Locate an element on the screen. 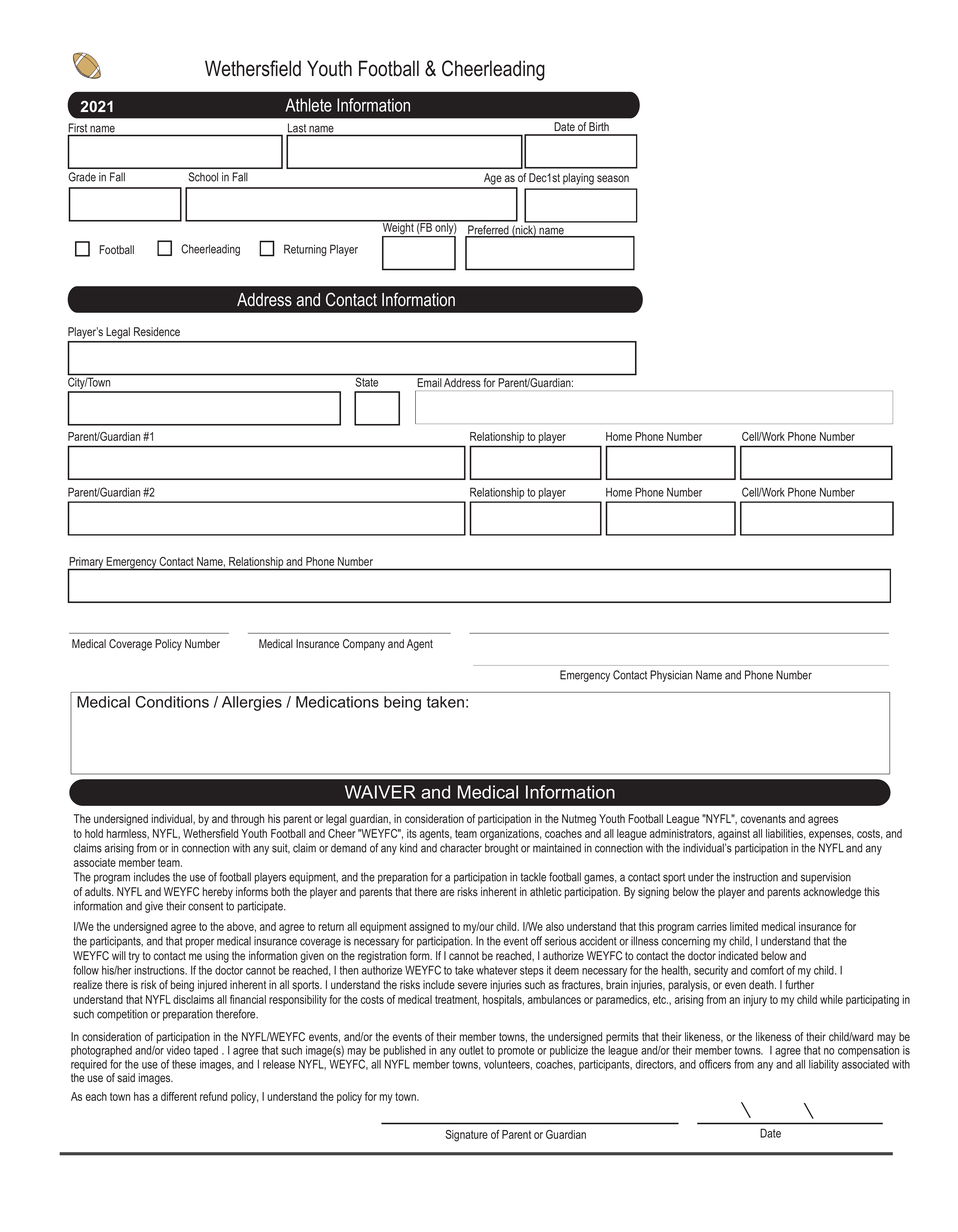 The width and height of the screenshot is (958, 1232). Physician is located at coordinates (671, 676).
